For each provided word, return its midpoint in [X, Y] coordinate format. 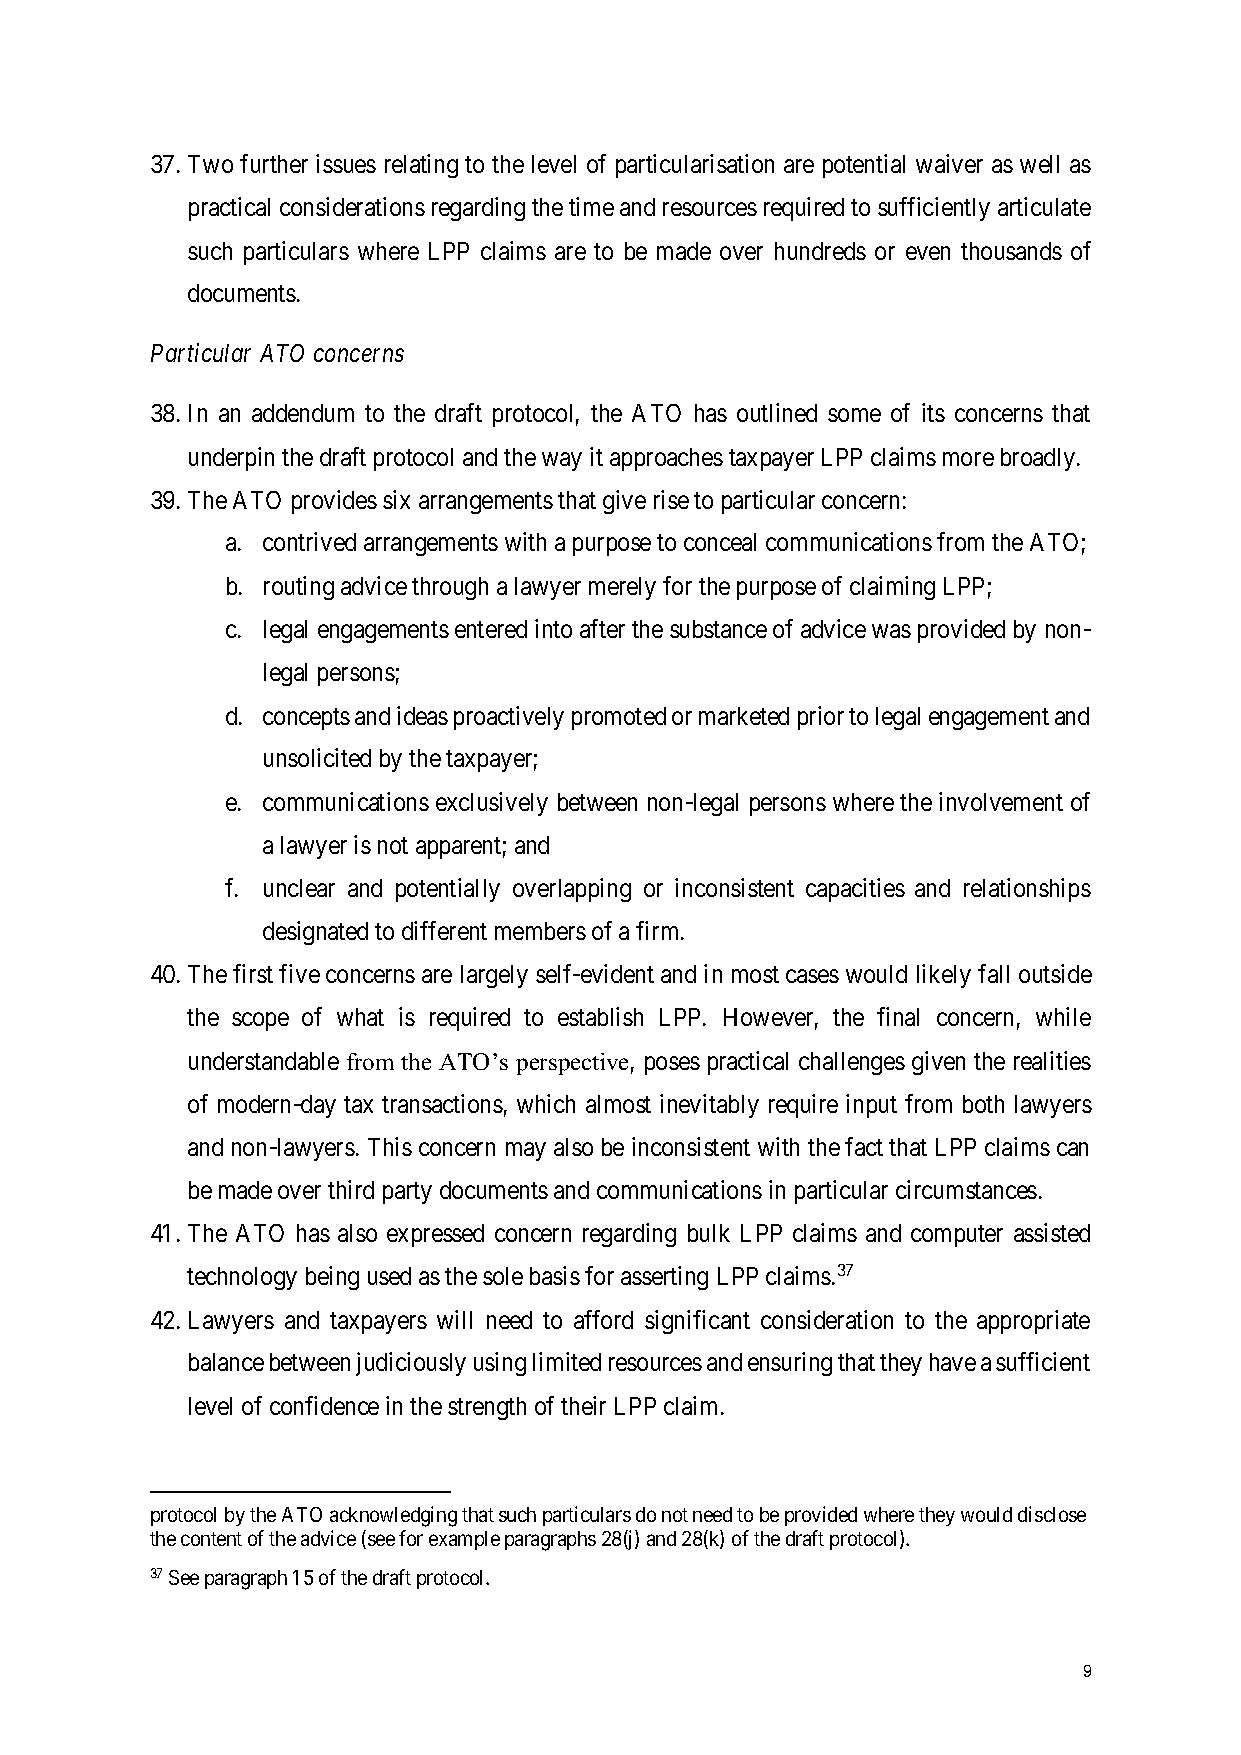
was [891, 631]
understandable [264, 1061]
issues [346, 163]
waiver [949, 163]
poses [672, 1065]
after [602, 628]
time [591, 206]
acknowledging [393, 1516]
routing [299, 588]
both [983, 1104]
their [583, 1405]
